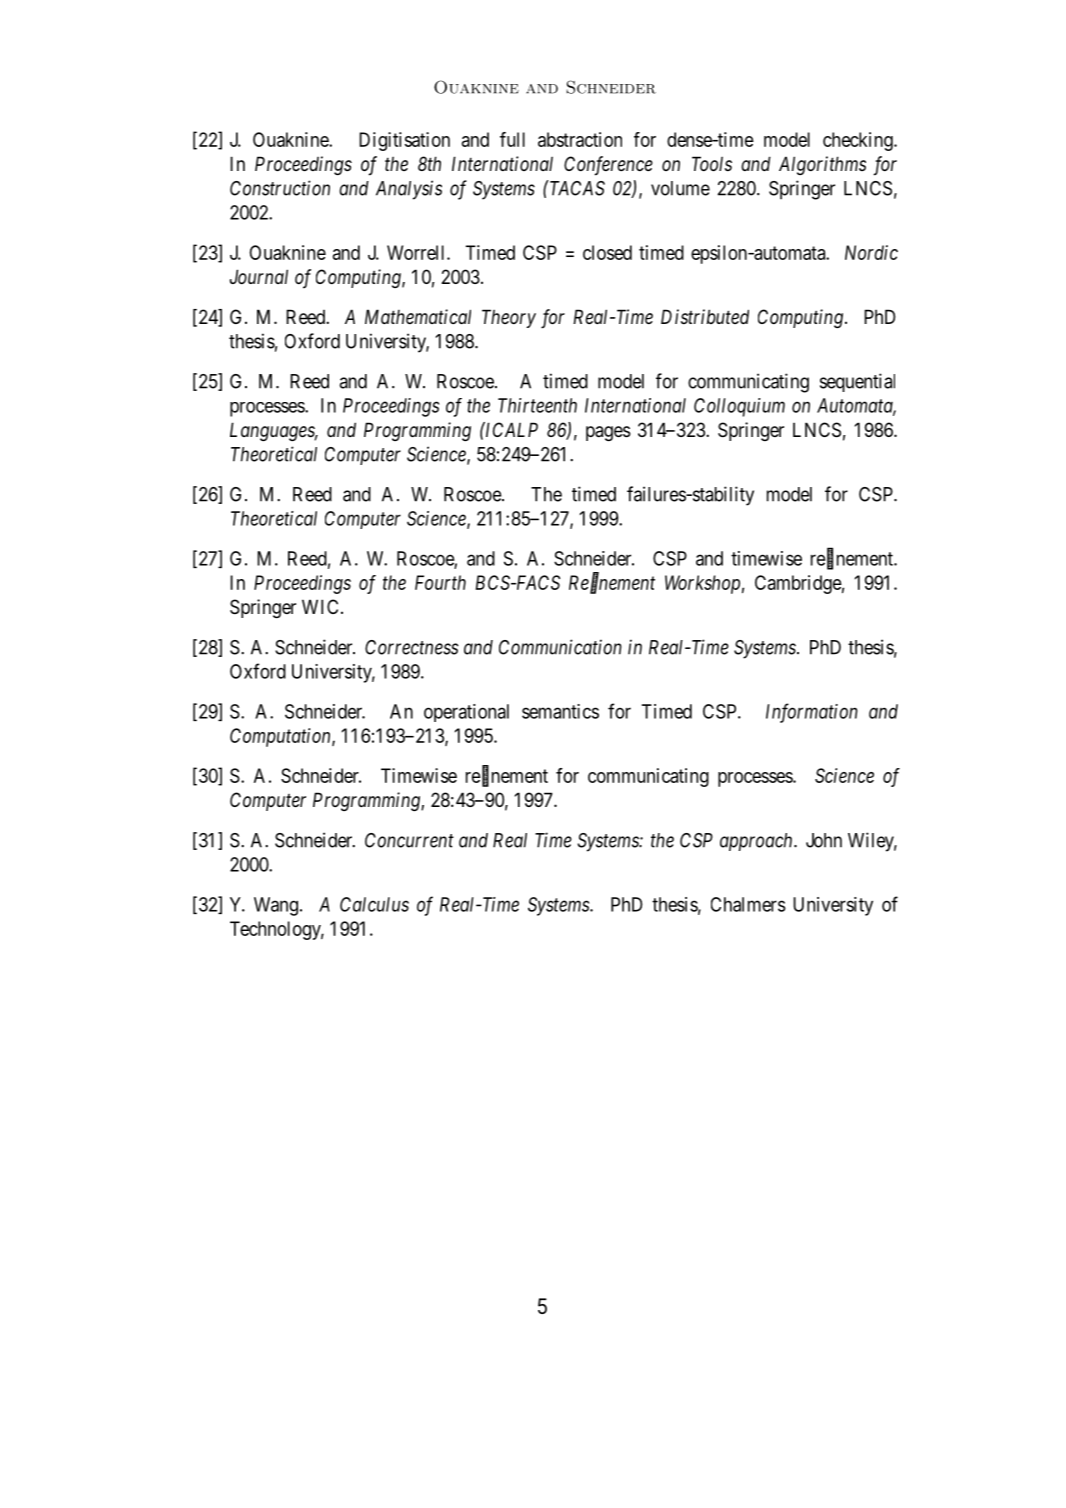 The image size is (1066, 1508). Describe the element at coordinates (580, 139) in the page. I see `abstraction` at that location.
